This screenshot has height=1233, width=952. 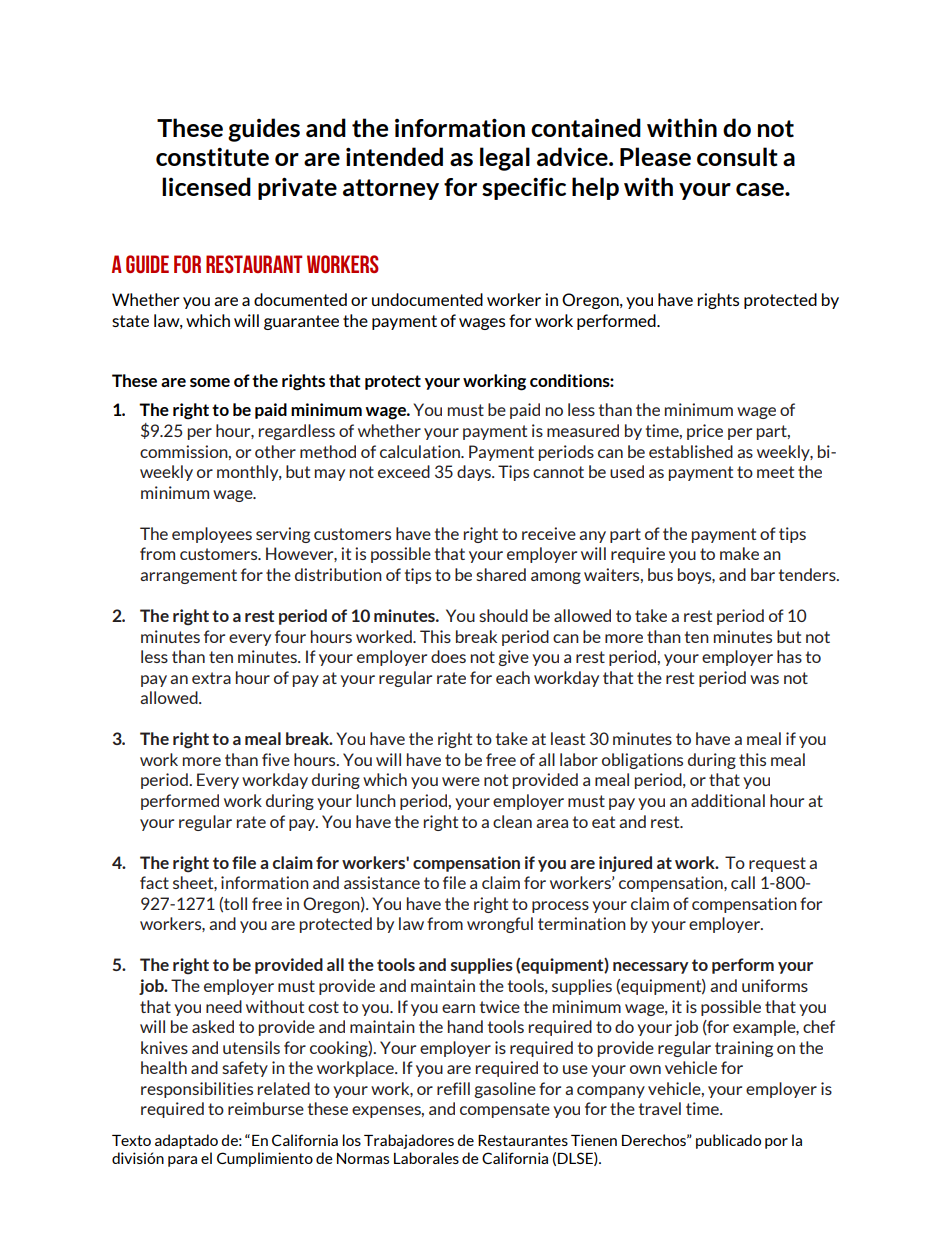 What do you see at coordinates (743, 882) in the screenshot?
I see `call` at bounding box center [743, 882].
